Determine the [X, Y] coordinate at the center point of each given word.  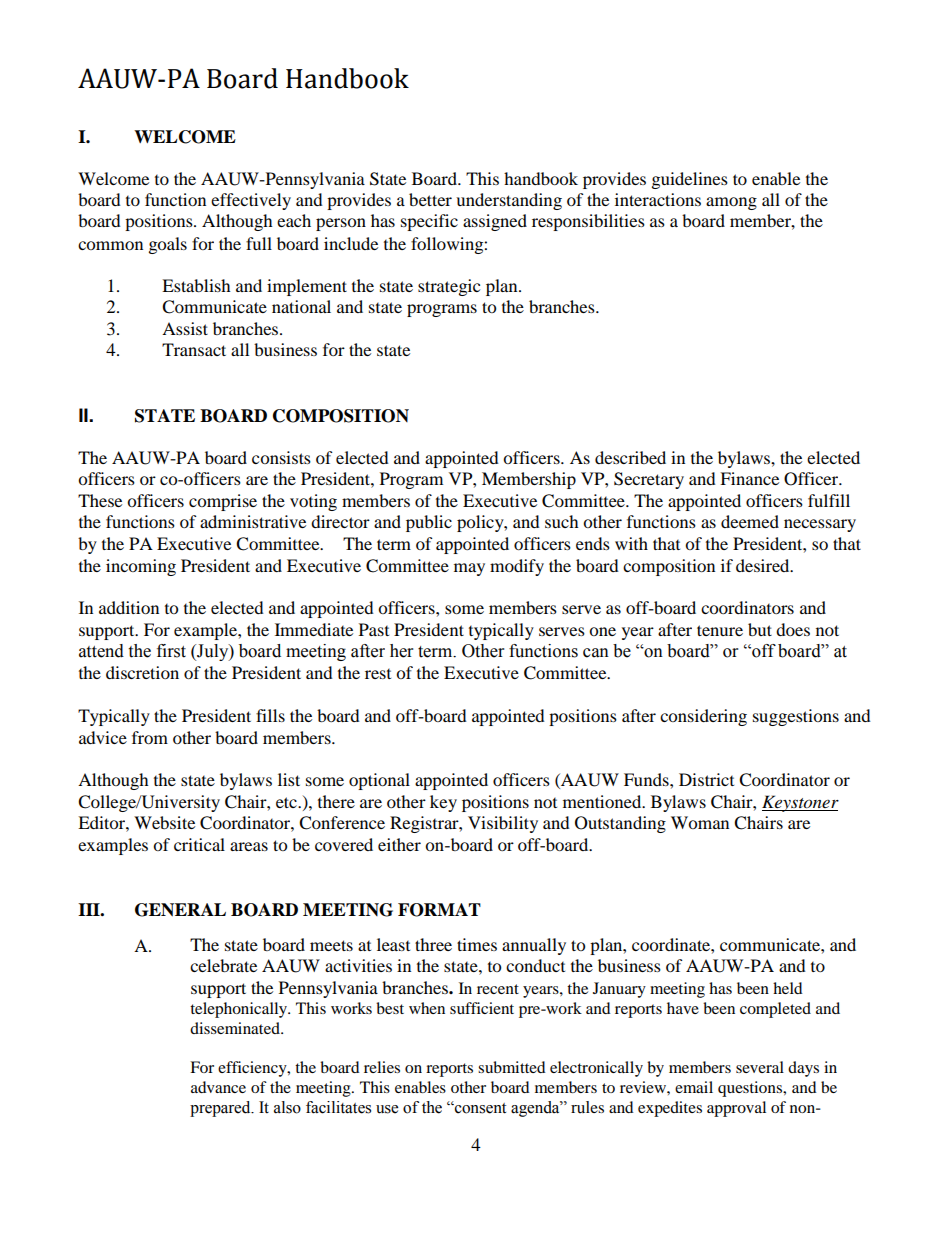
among [731, 203]
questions [751, 1089]
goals [168, 245]
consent [479, 1107]
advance [218, 1087]
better [430, 199]
